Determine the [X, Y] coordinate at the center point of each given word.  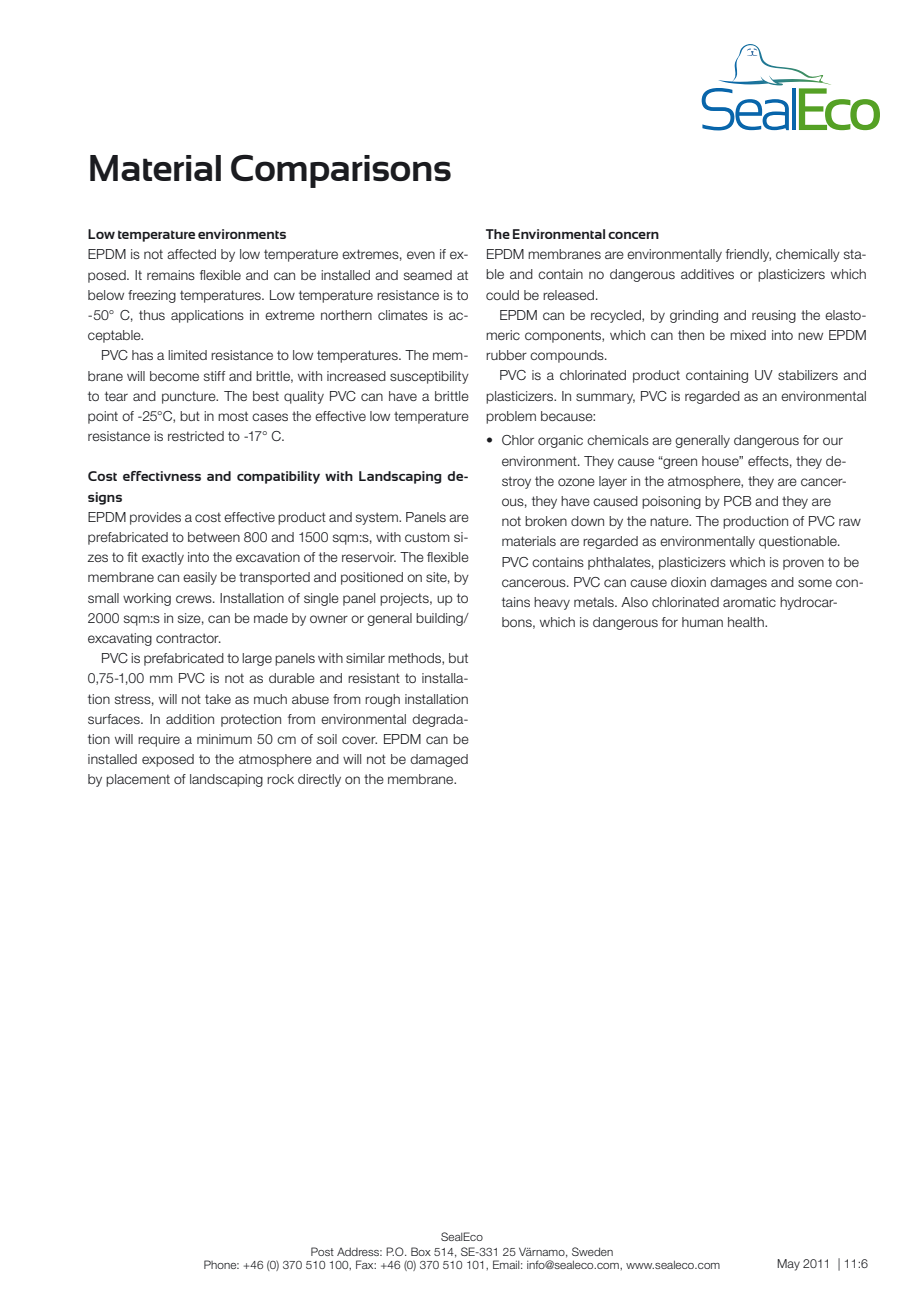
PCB [737, 501]
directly [319, 780]
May [788, 1265]
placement [138, 780]
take [218, 699]
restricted [196, 436]
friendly [748, 255]
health [747, 622]
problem [511, 417]
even [421, 255]
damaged [439, 760]
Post [322, 1251]
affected [191, 254]
